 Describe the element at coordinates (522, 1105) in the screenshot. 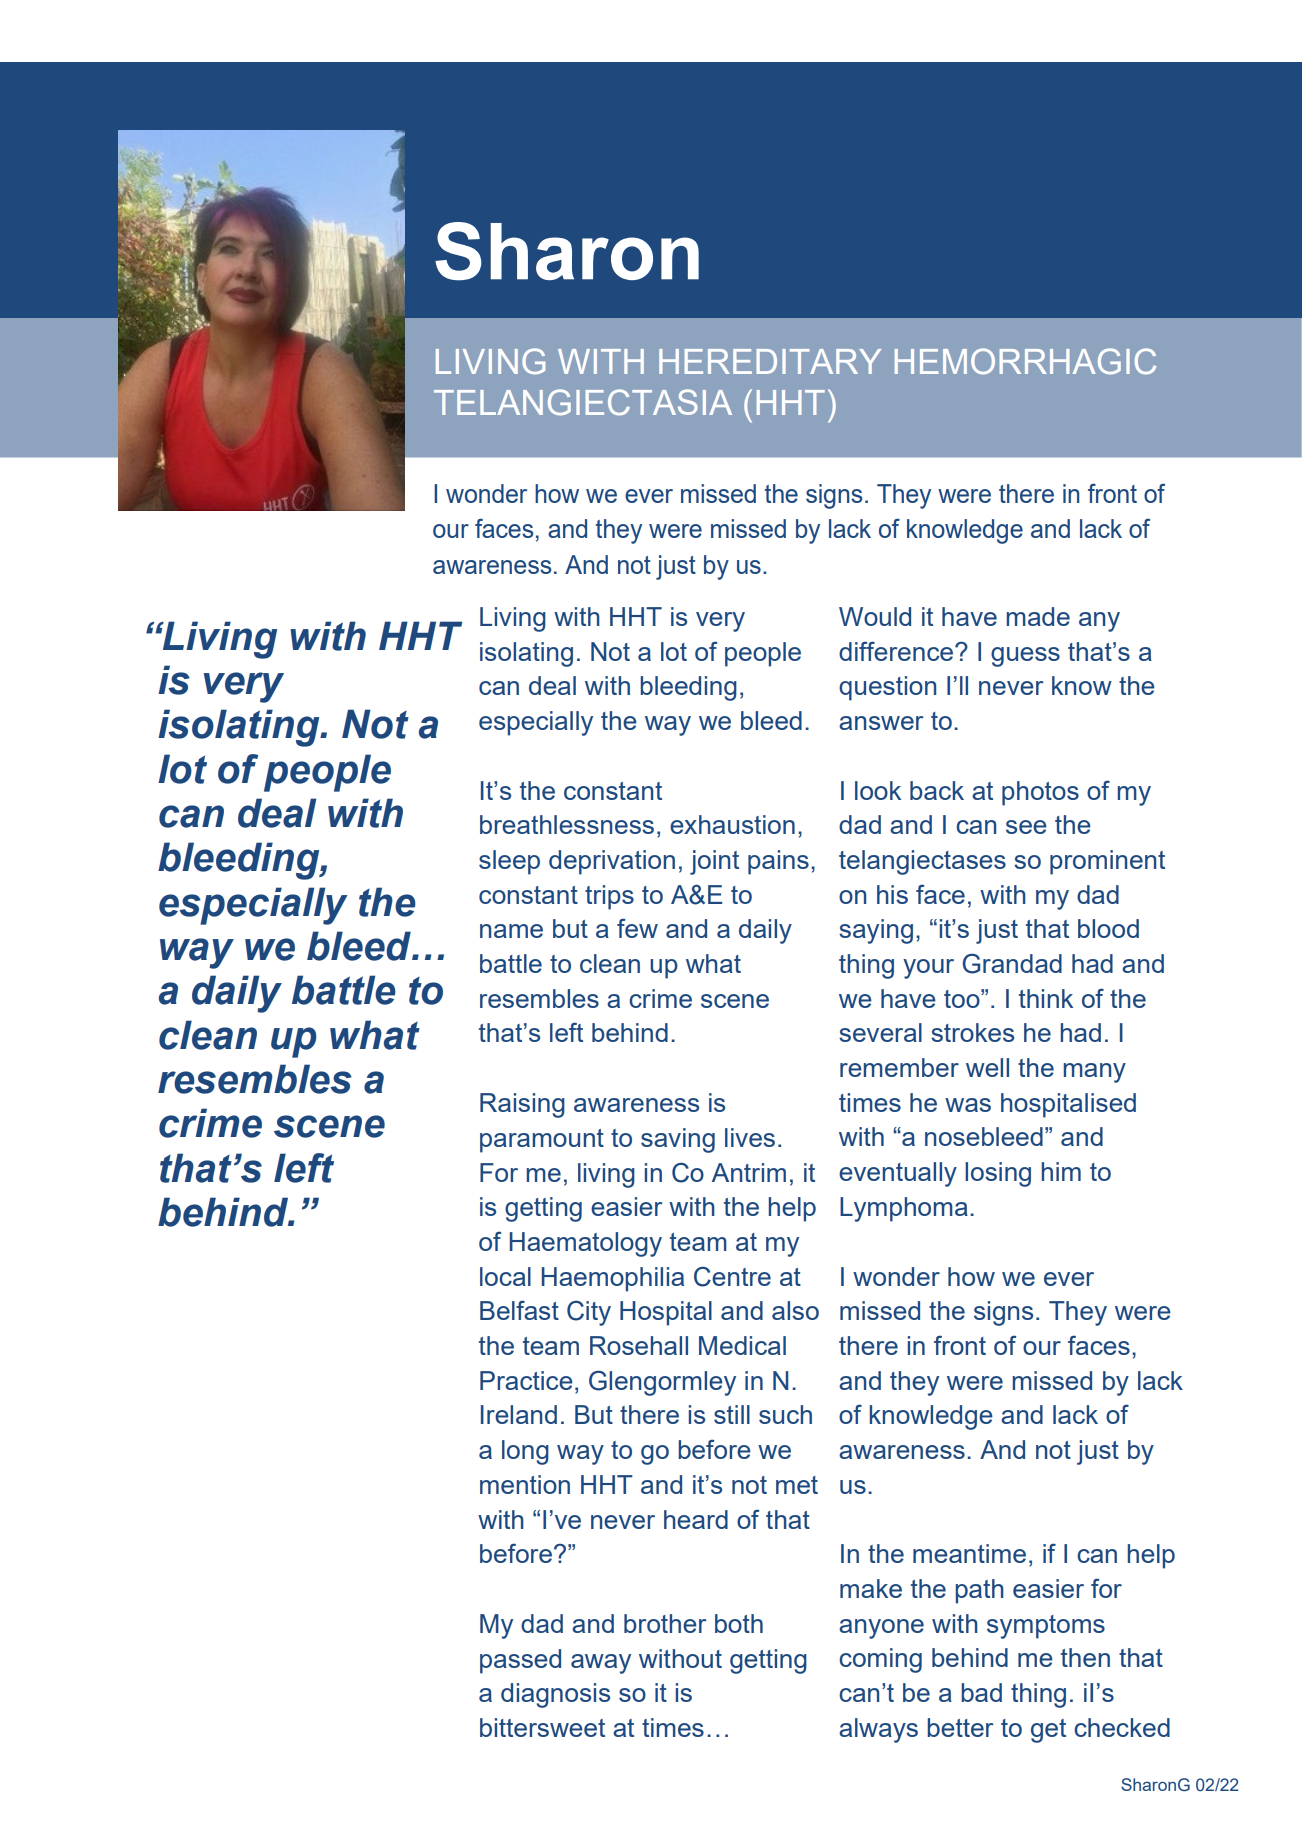

I see `Raising` at that location.
